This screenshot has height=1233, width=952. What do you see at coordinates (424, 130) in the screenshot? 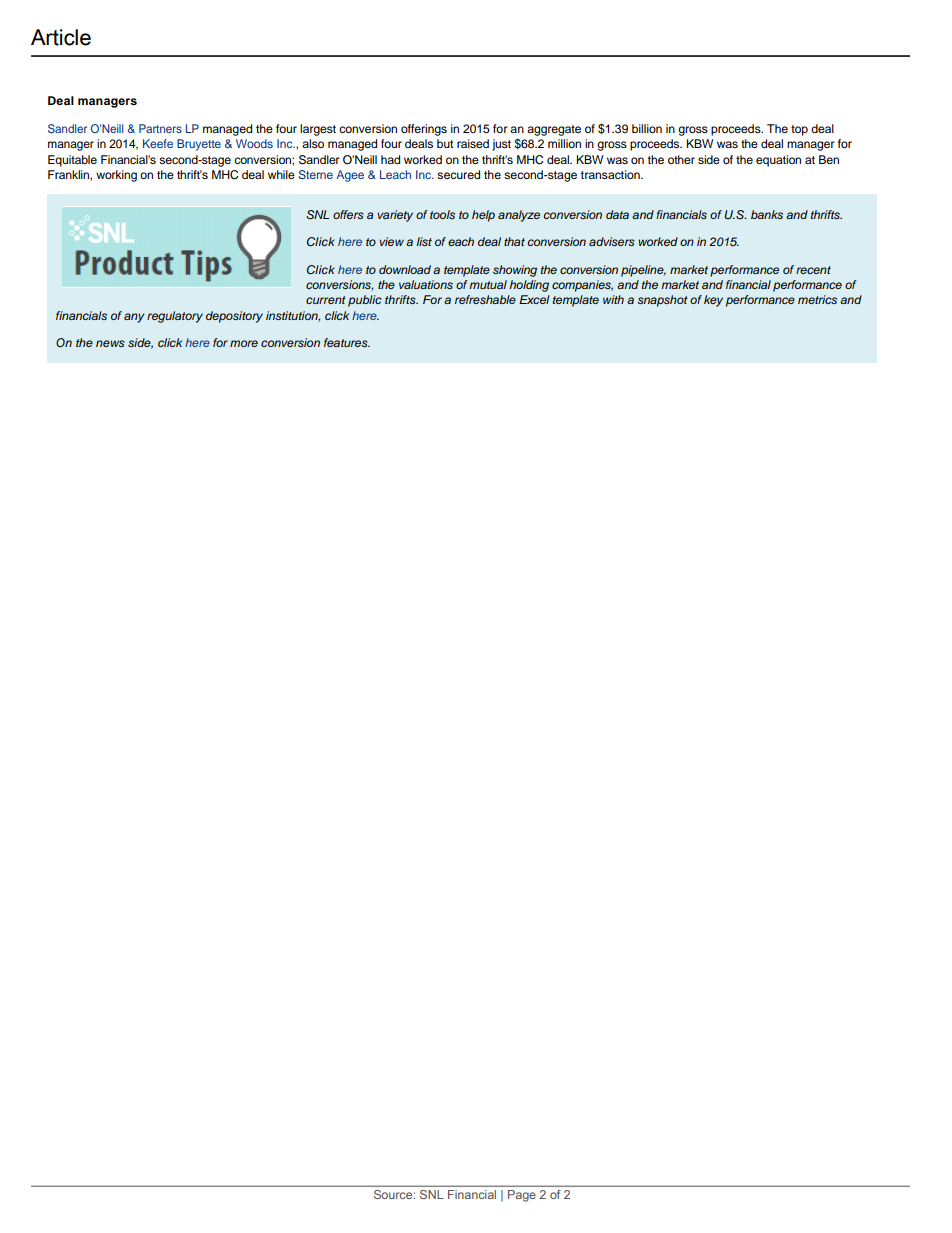
I see `offerings` at bounding box center [424, 130].
